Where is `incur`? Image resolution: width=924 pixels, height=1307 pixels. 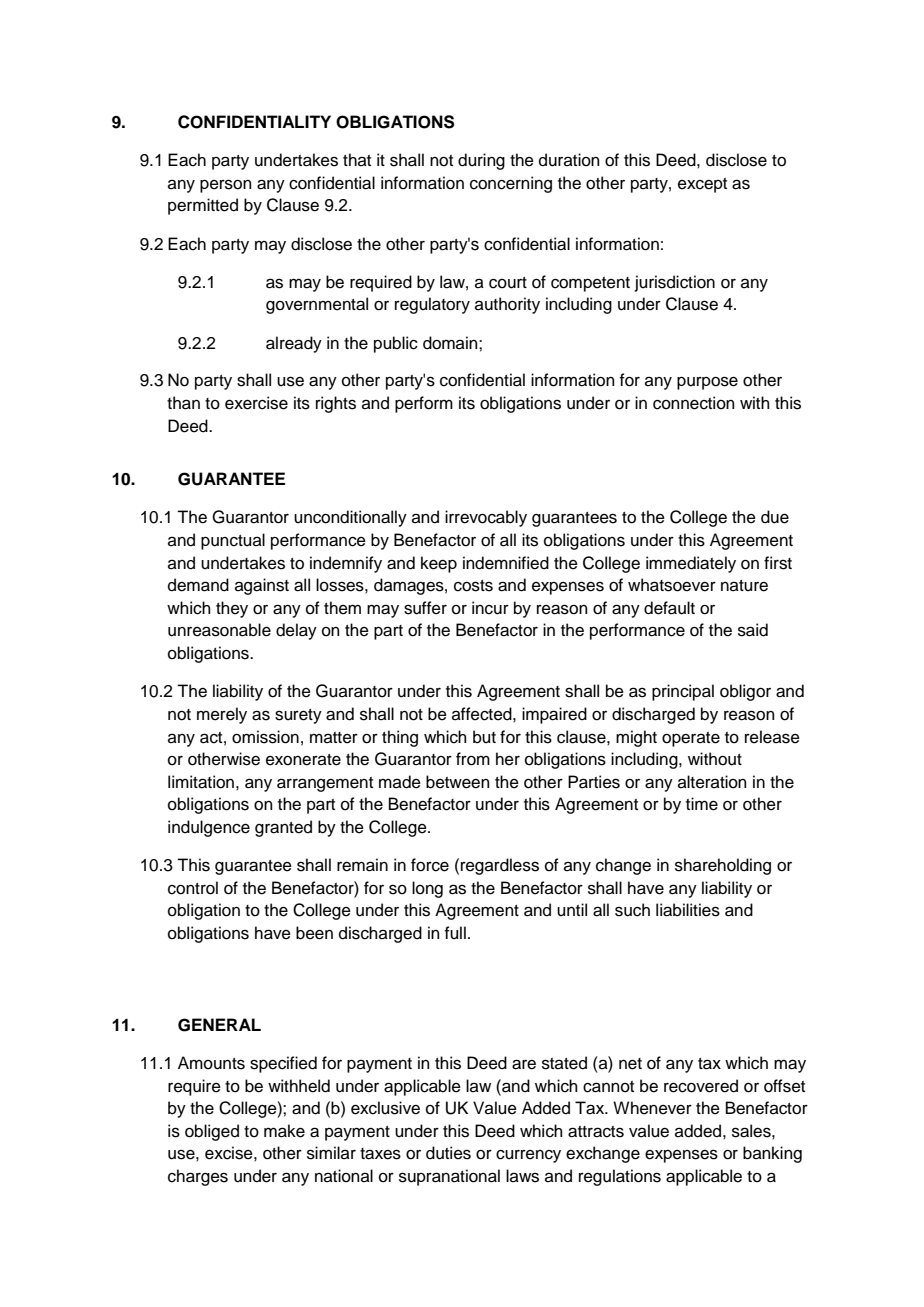
incur is located at coordinates (490, 608).
